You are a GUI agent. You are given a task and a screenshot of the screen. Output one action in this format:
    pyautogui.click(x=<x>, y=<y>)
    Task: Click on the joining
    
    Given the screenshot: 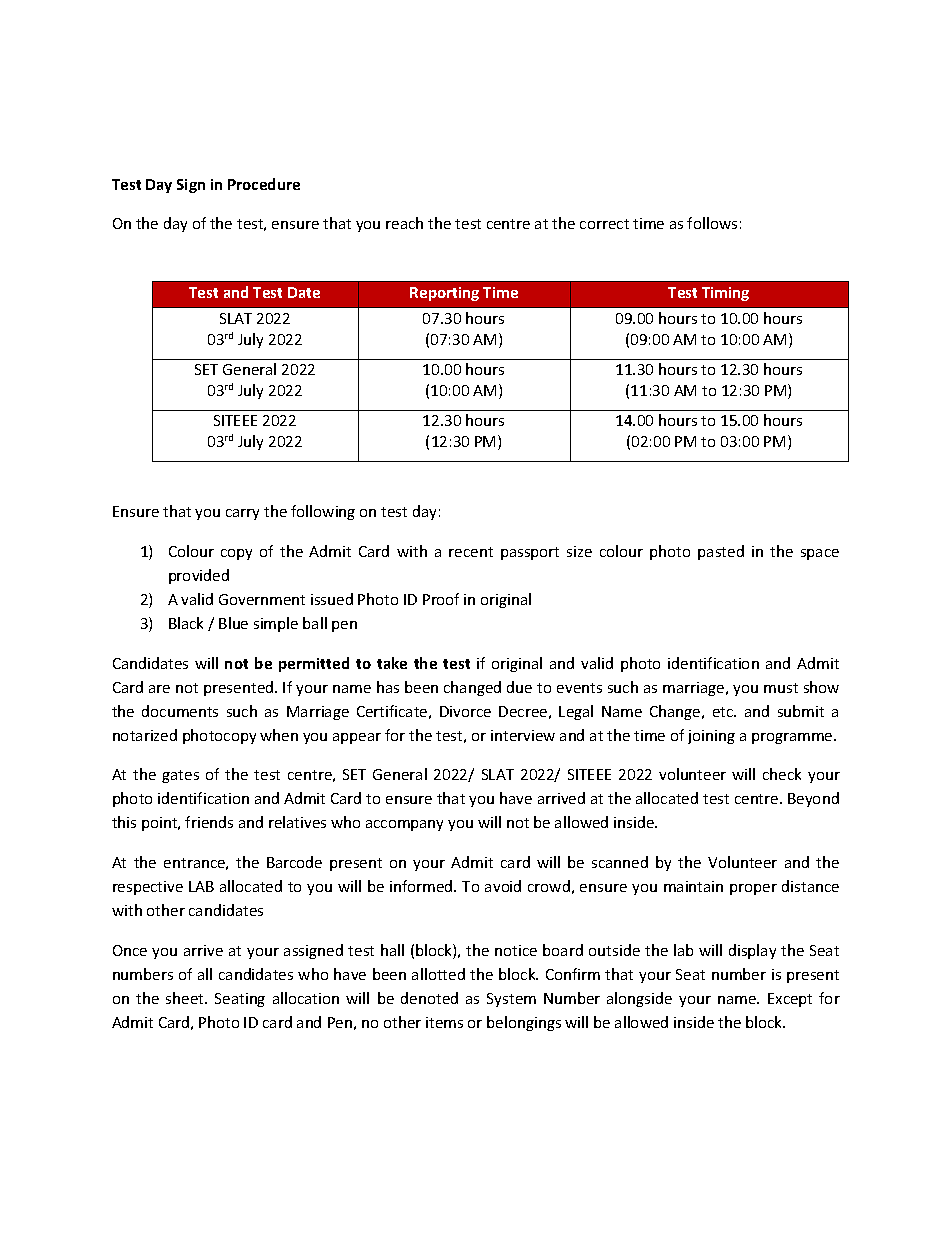 What is the action you would take?
    pyautogui.click(x=711, y=737)
